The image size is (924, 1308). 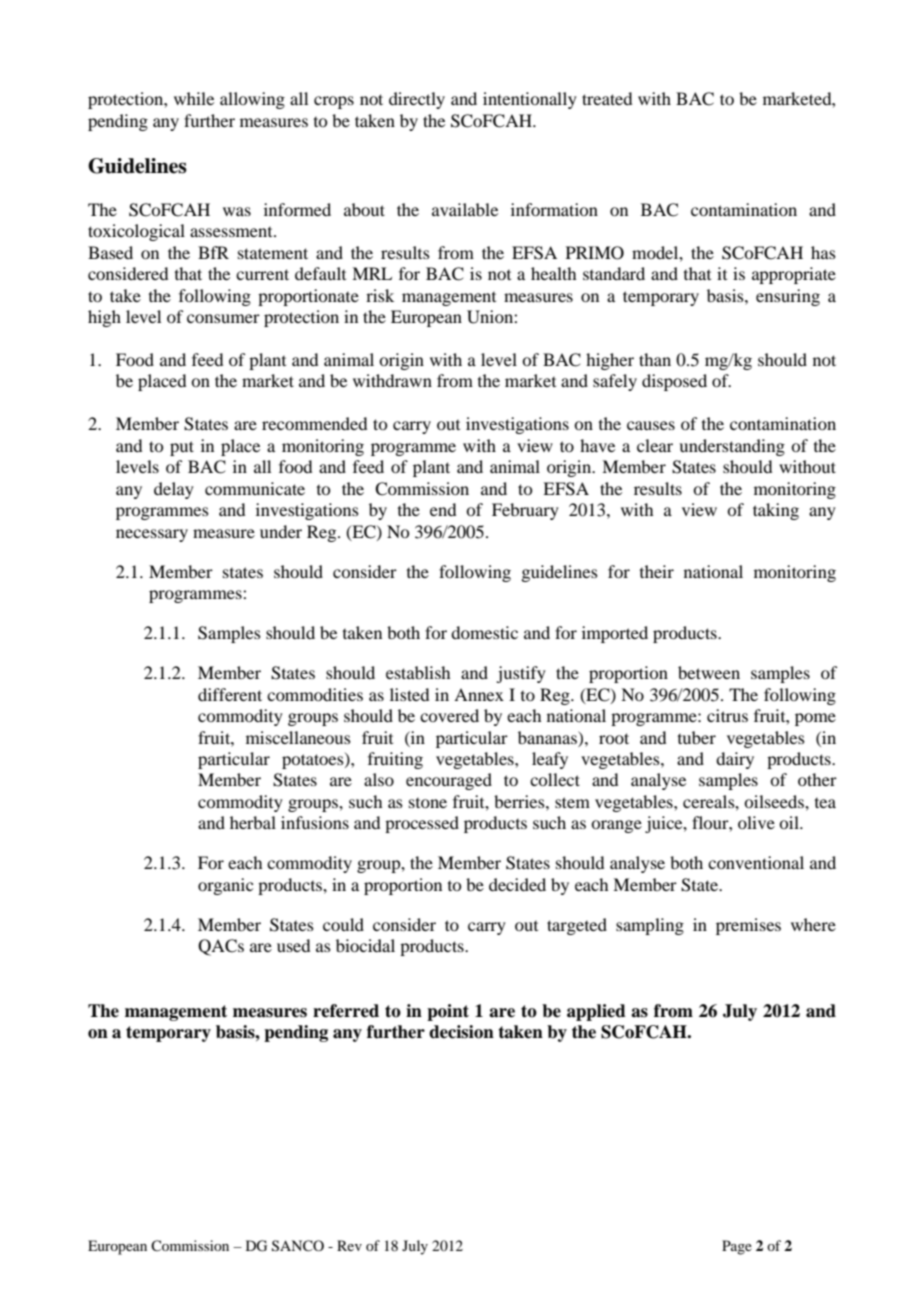 I want to click on Page, so click(x=737, y=1247).
